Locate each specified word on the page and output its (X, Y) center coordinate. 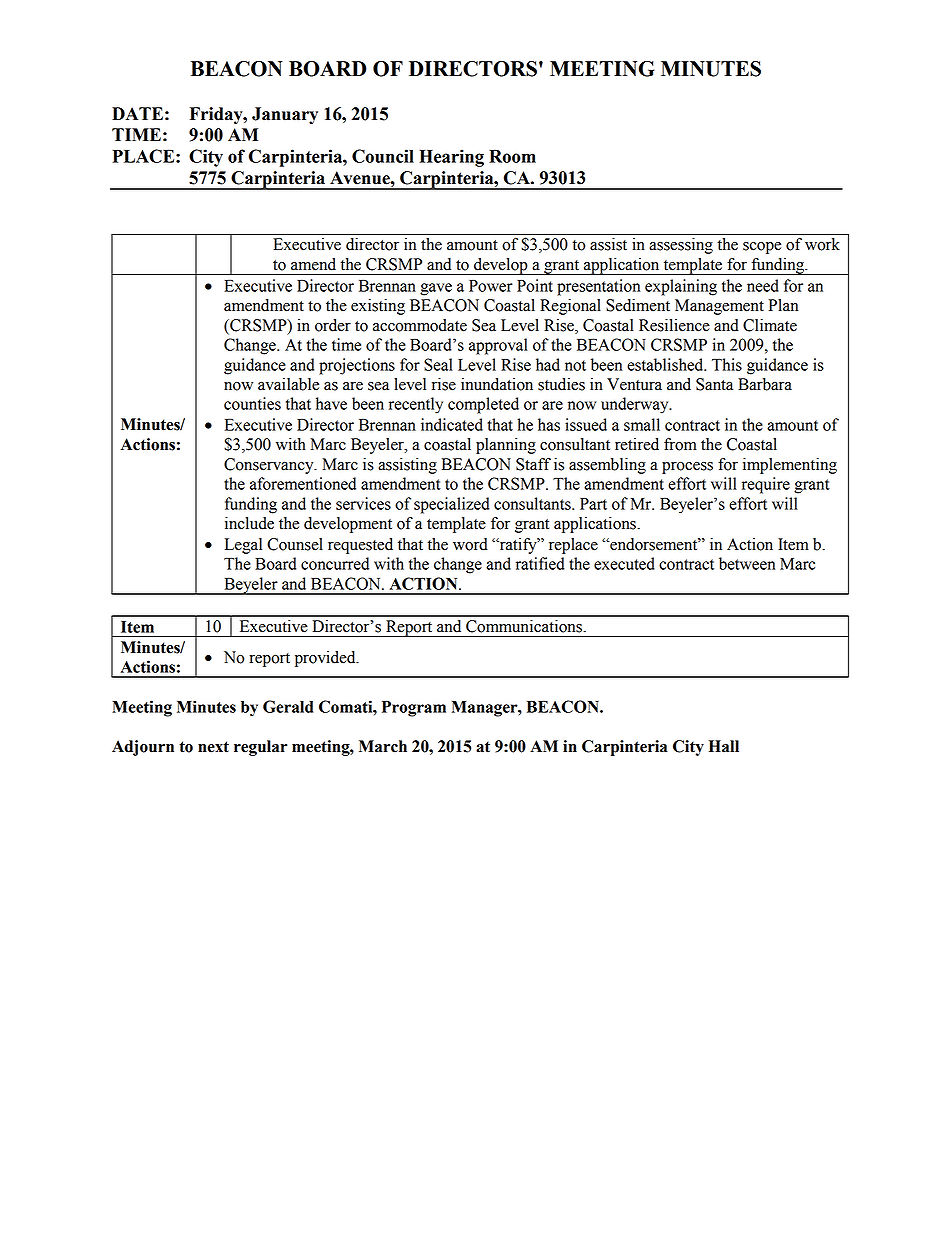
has (549, 424)
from (680, 444)
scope (762, 248)
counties (252, 403)
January (285, 115)
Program (414, 709)
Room (512, 156)
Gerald (288, 706)
